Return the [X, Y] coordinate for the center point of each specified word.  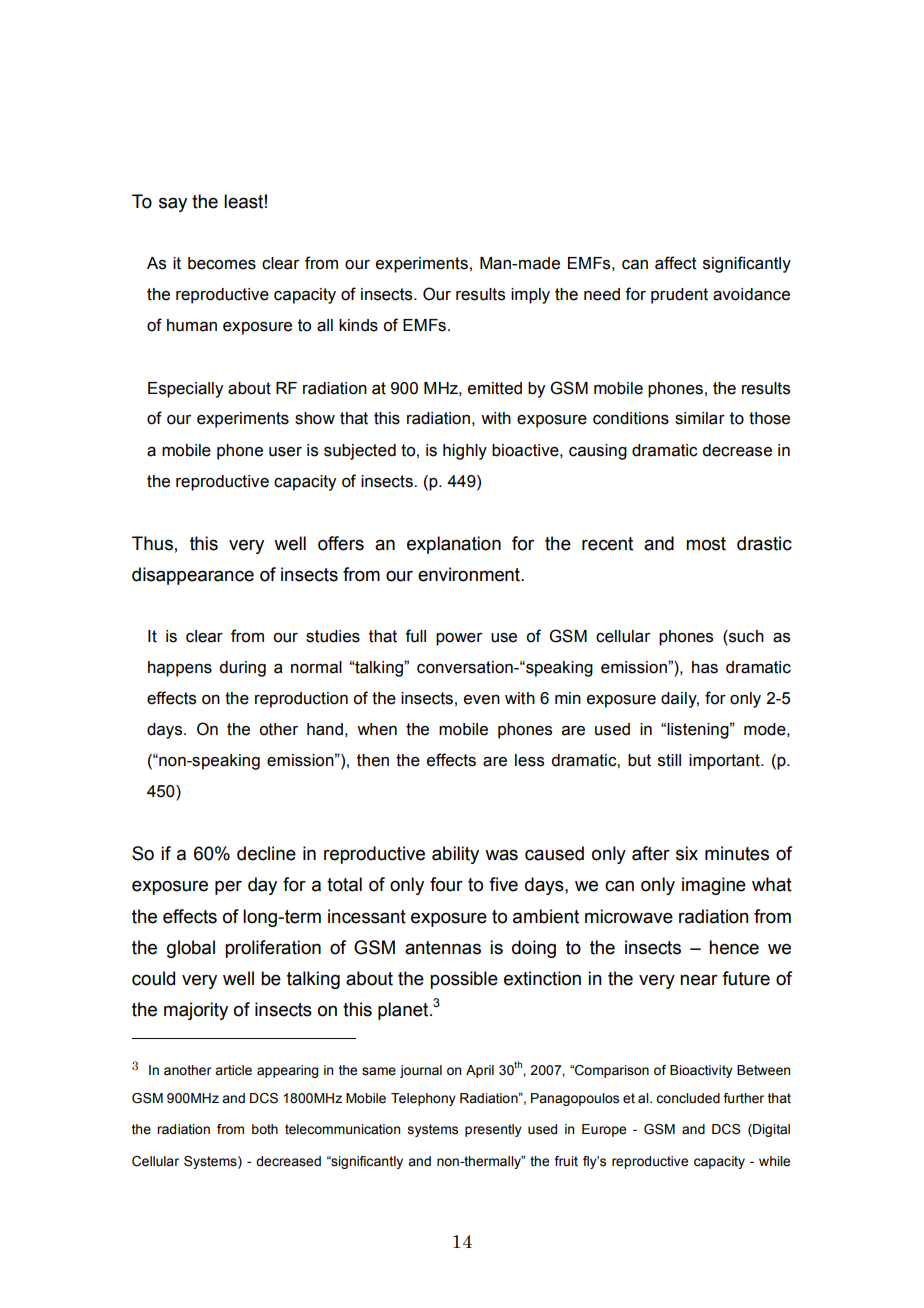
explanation [454, 545]
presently [493, 1130]
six [687, 853]
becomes [222, 263]
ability [455, 855]
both [265, 1129]
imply [530, 296]
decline [266, 853]
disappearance [193, 576]
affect [676, 263]
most [706, 544]
